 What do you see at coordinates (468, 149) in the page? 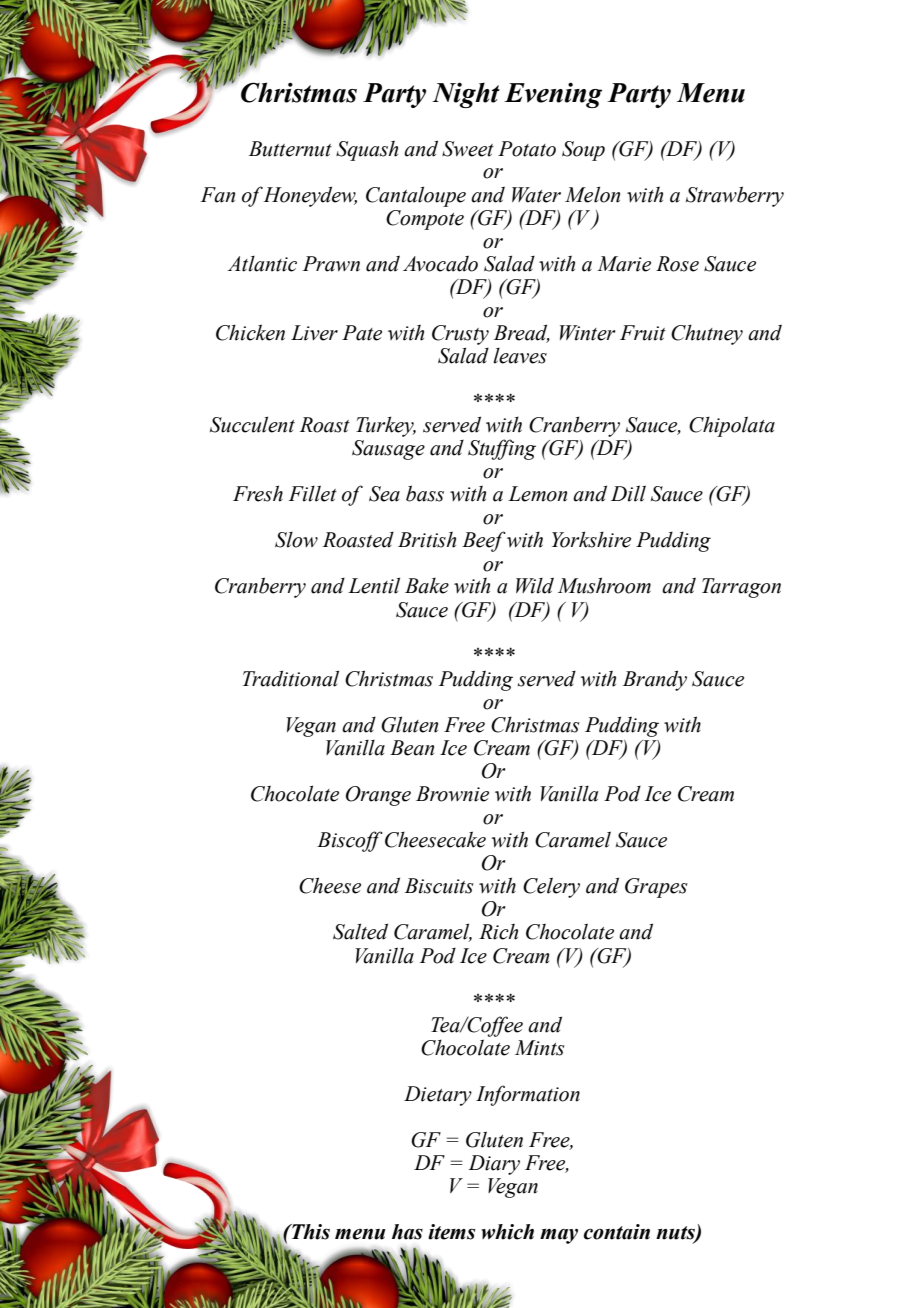
I see `Sweet` at bounding box center [468, 149].
